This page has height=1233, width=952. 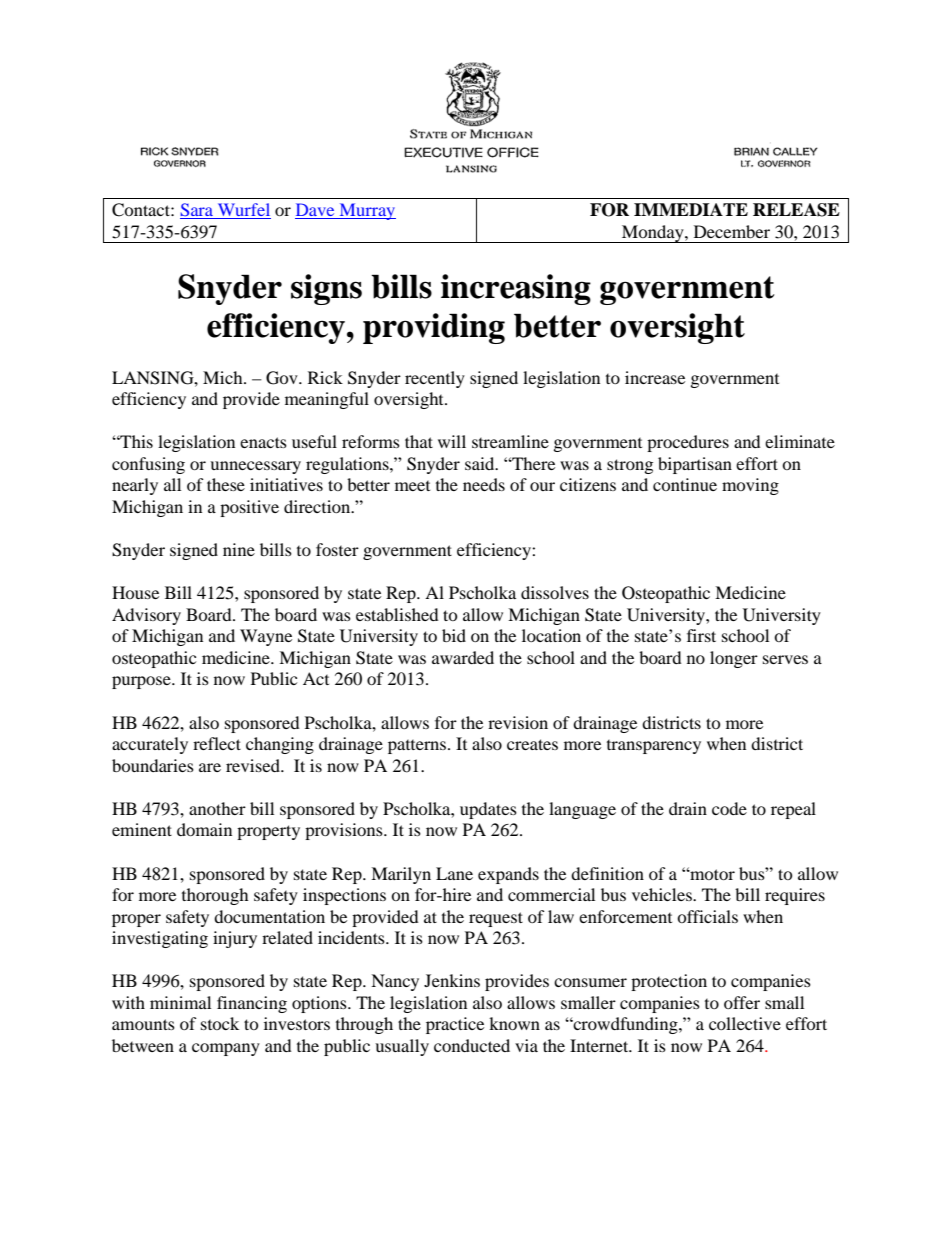 I want to click on first, so click(x=701, y=635).
